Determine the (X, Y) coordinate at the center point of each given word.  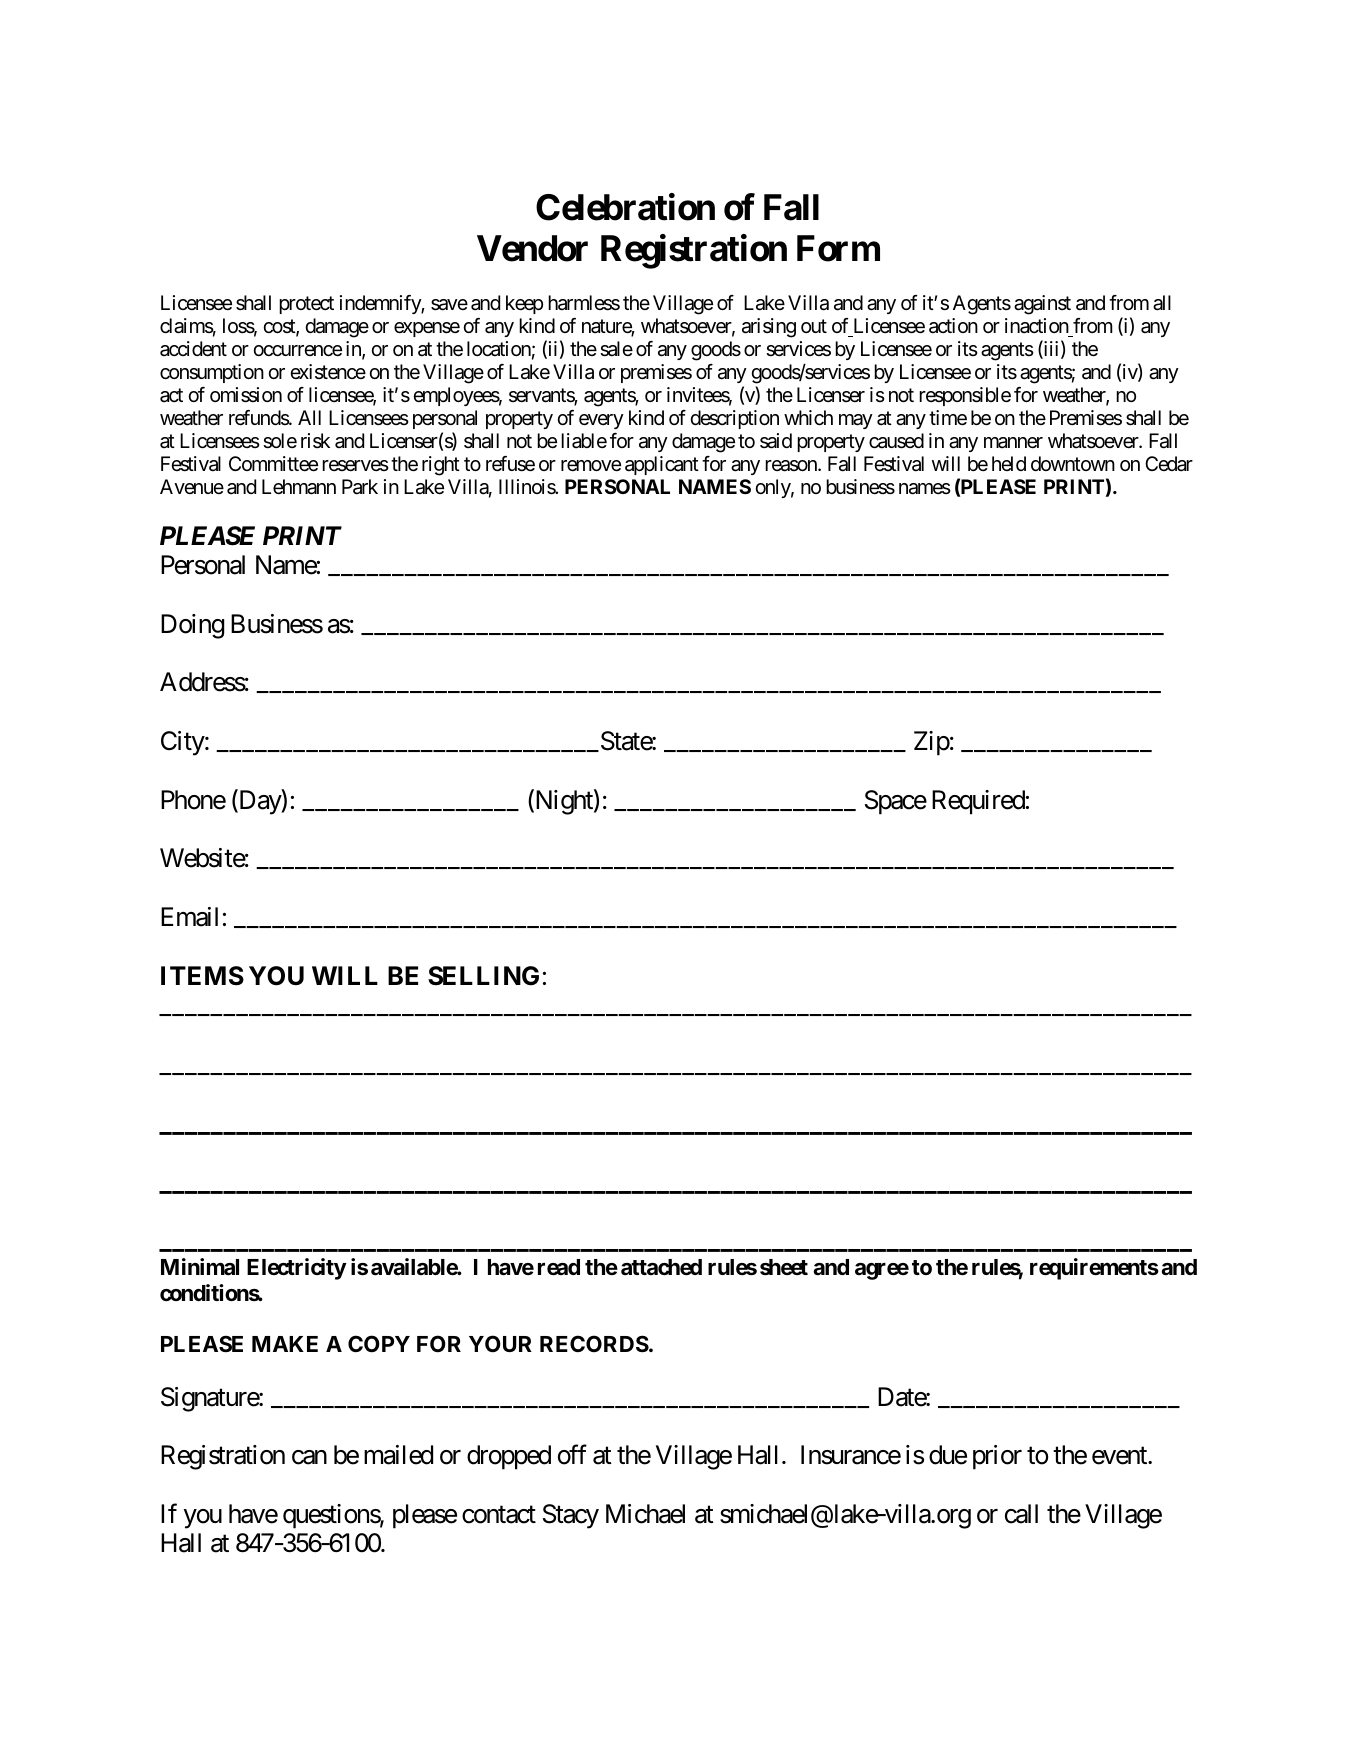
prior (997, 1457)
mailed (398, 1455)
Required (978, 802)
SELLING (483, 976)
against (1042, 305)
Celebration (625, 207)
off (572, 1455)
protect (306, 305)
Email (189, 917)
